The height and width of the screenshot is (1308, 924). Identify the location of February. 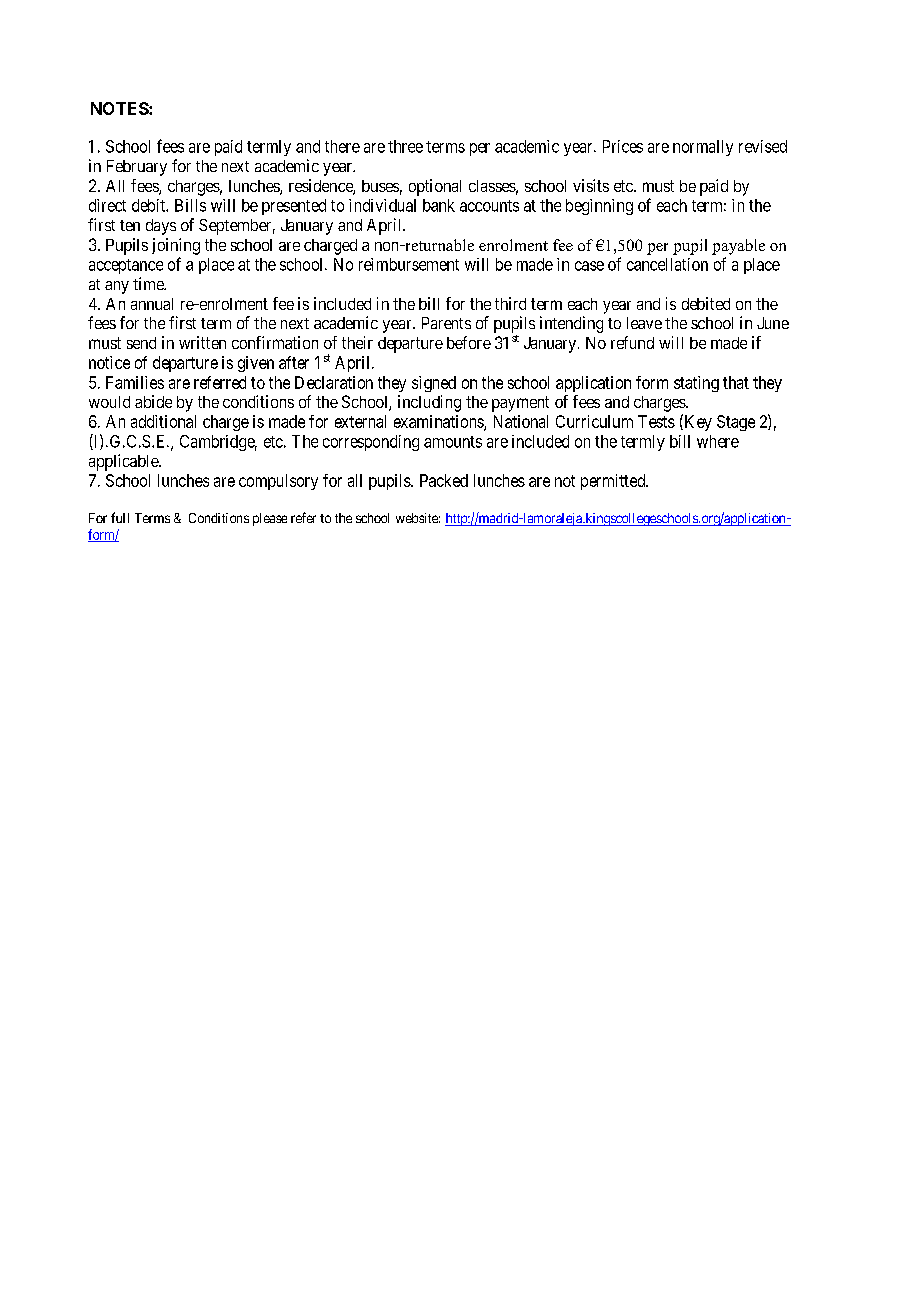
(137, 168).
